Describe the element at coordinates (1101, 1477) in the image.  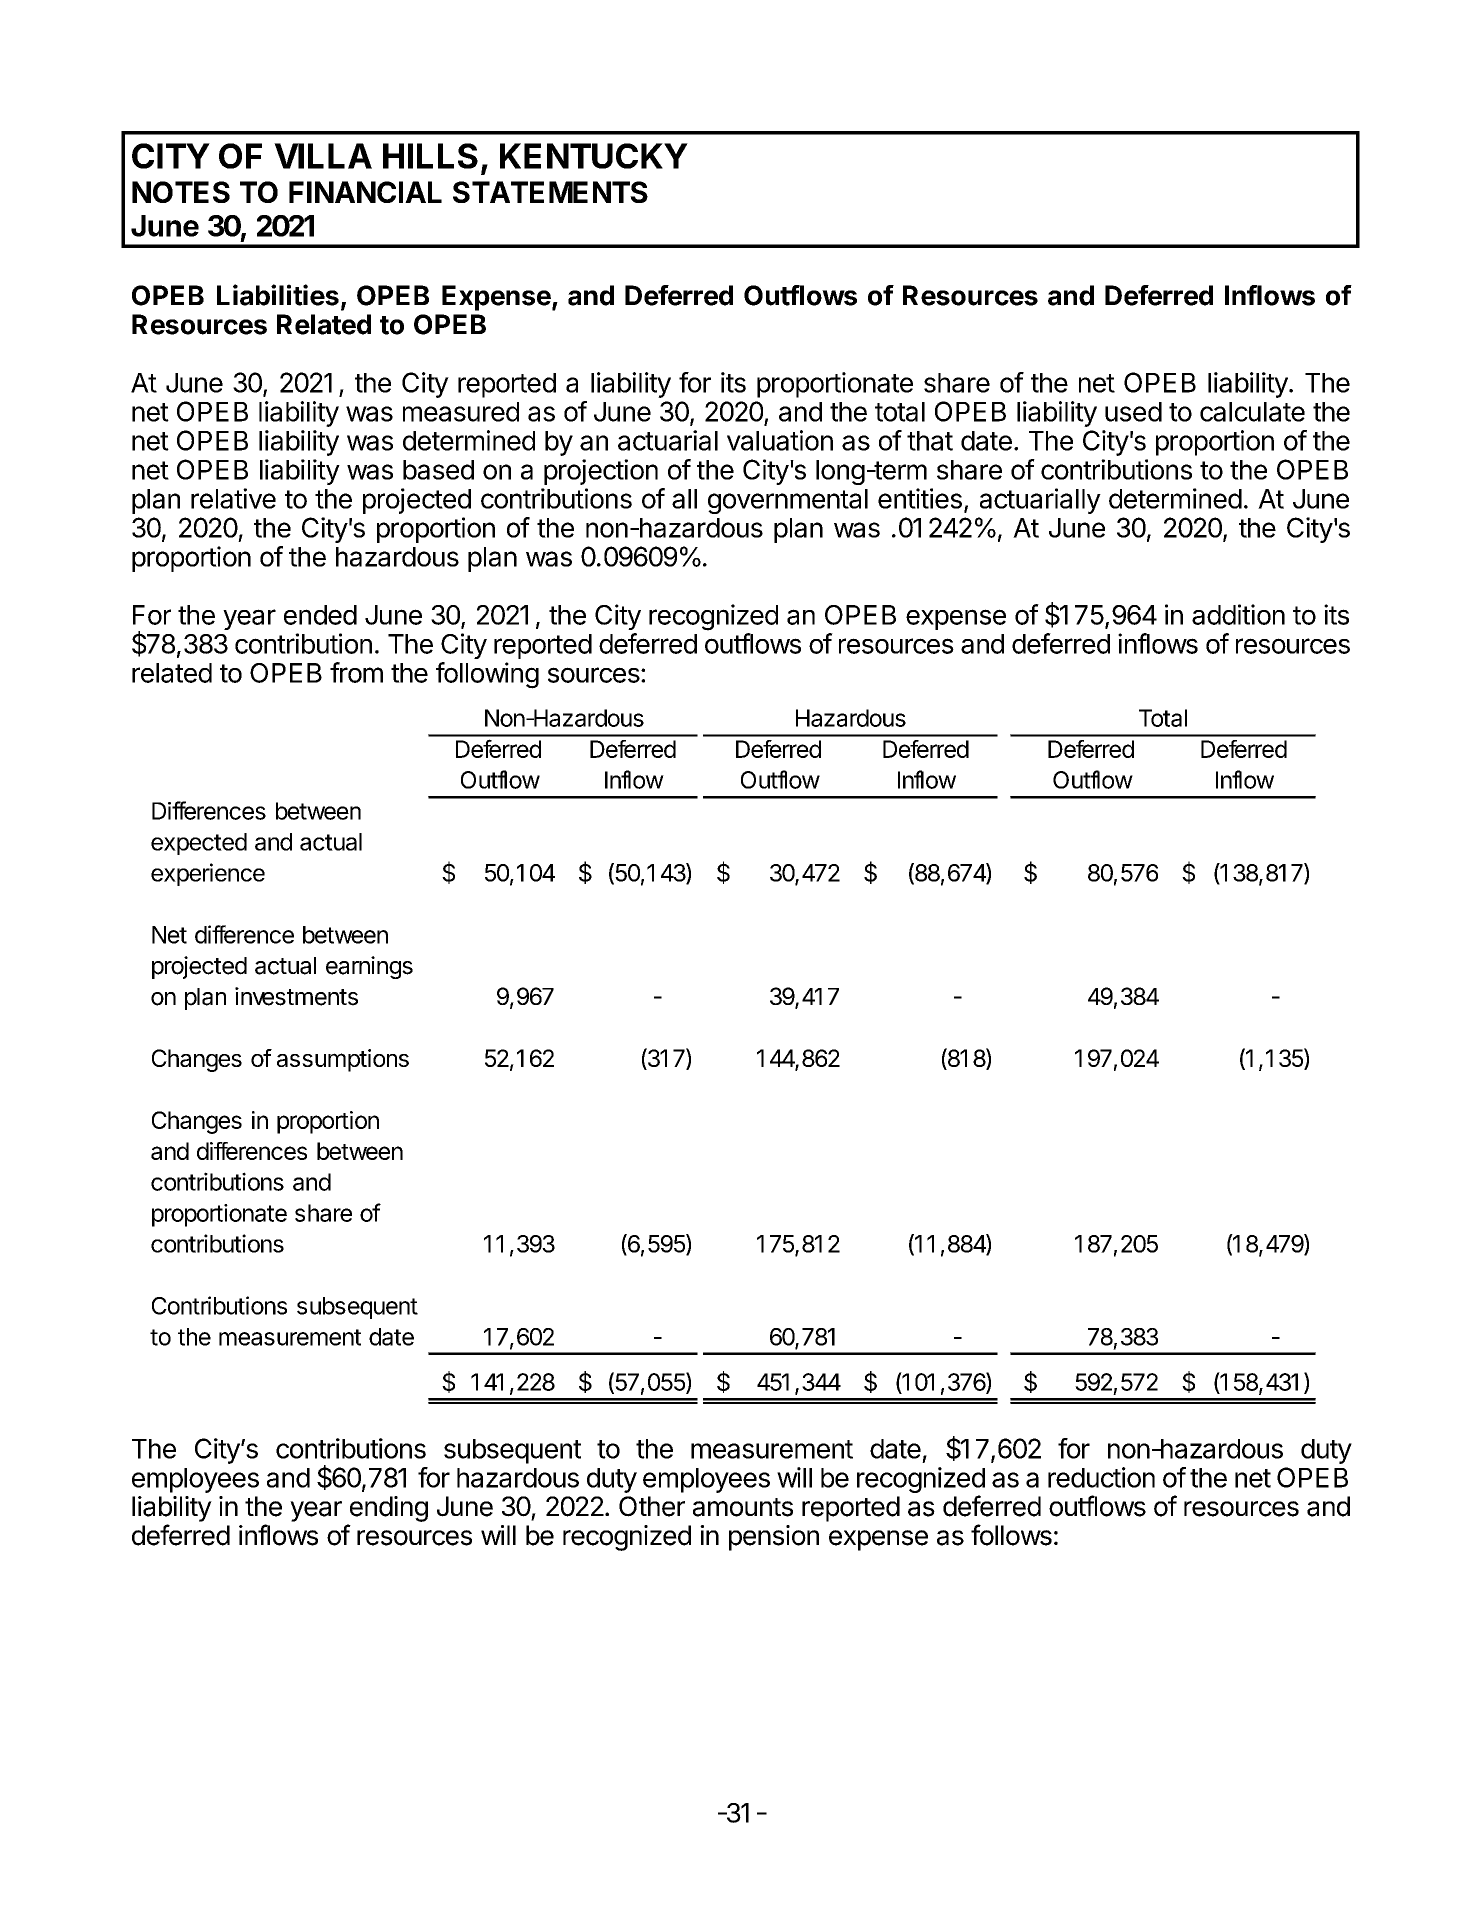
I see `reduction` at that location.
